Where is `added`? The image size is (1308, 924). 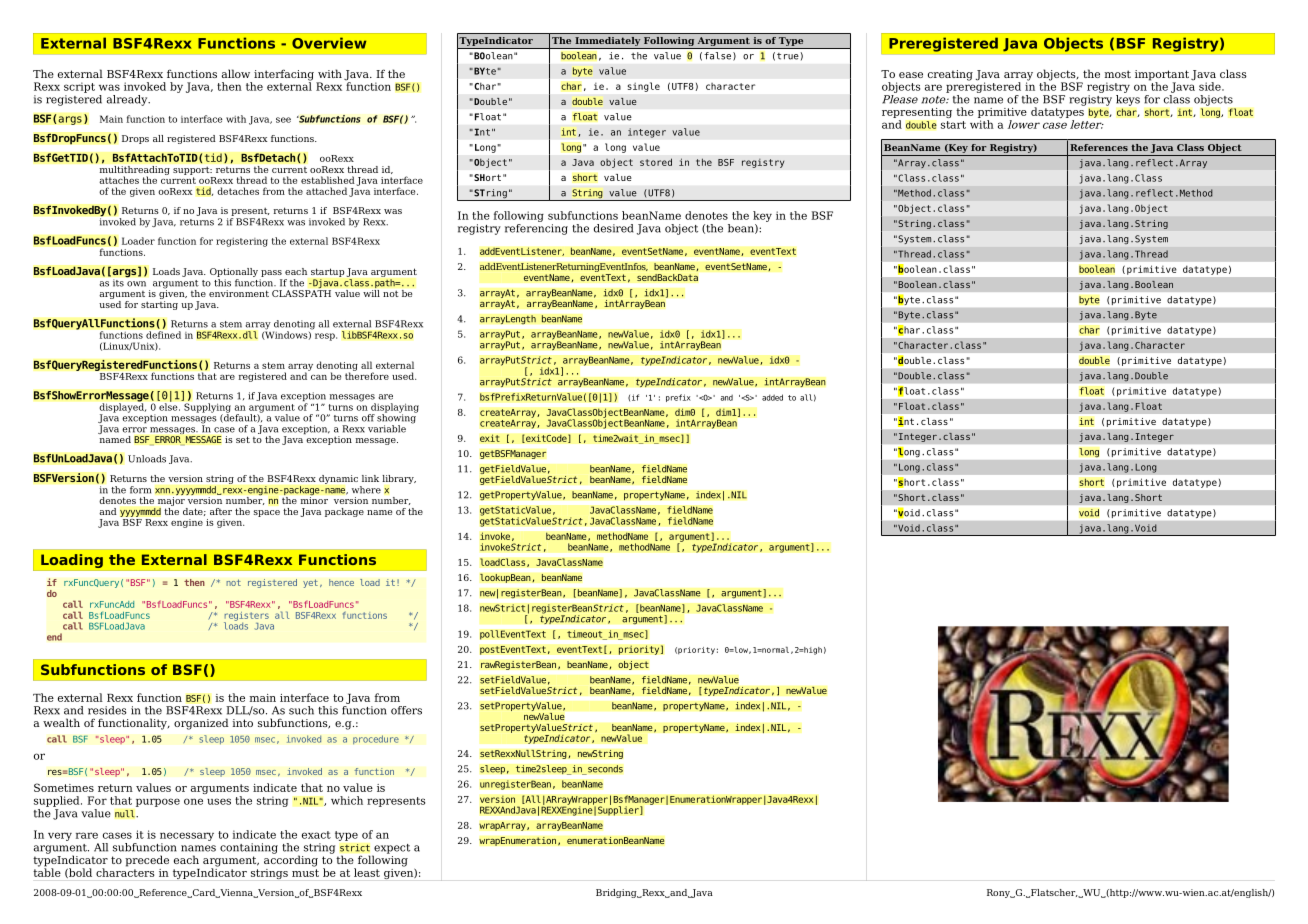
added is located at coordinates (772, 397).
